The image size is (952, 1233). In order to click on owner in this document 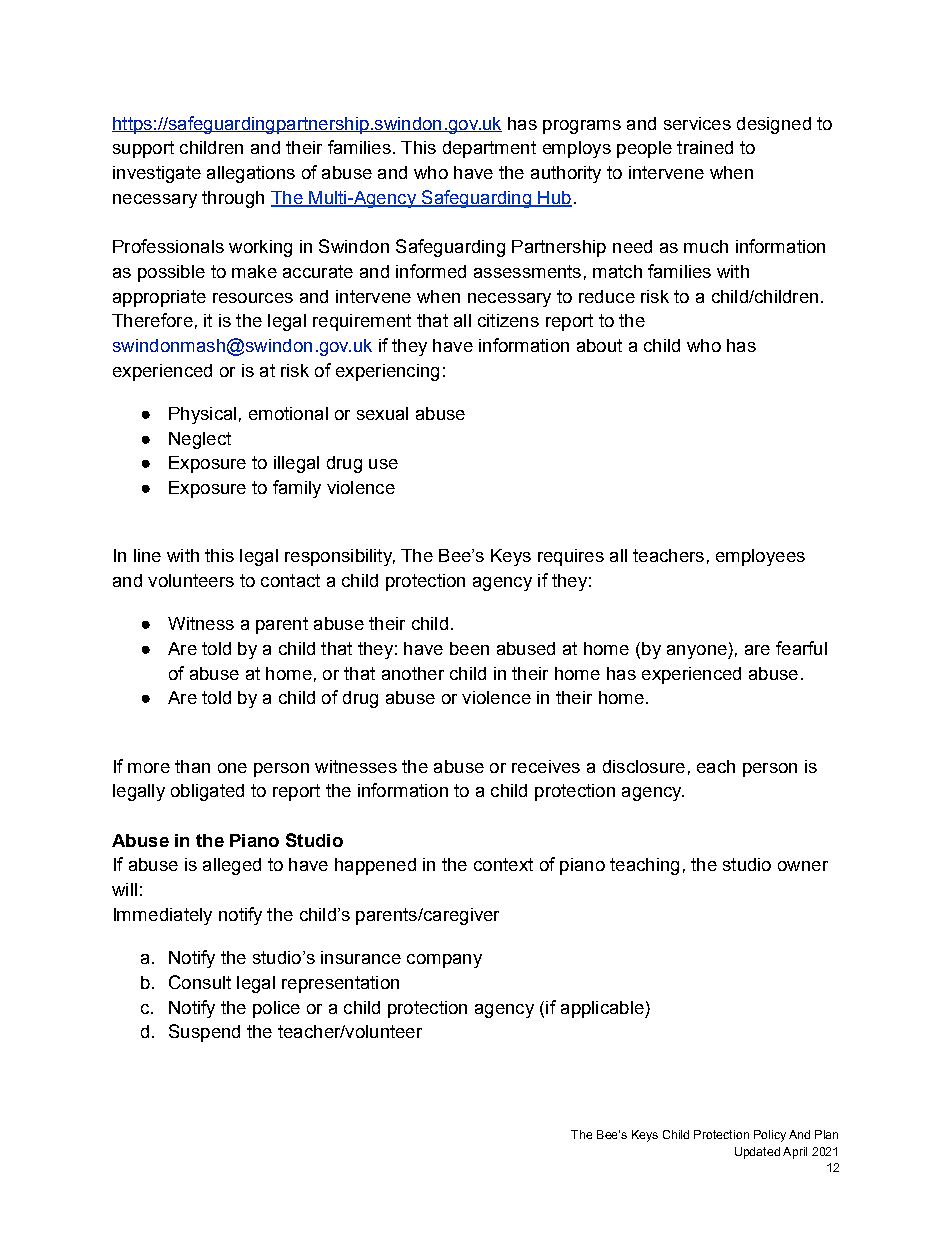, I will do `click(803, 866)`.
